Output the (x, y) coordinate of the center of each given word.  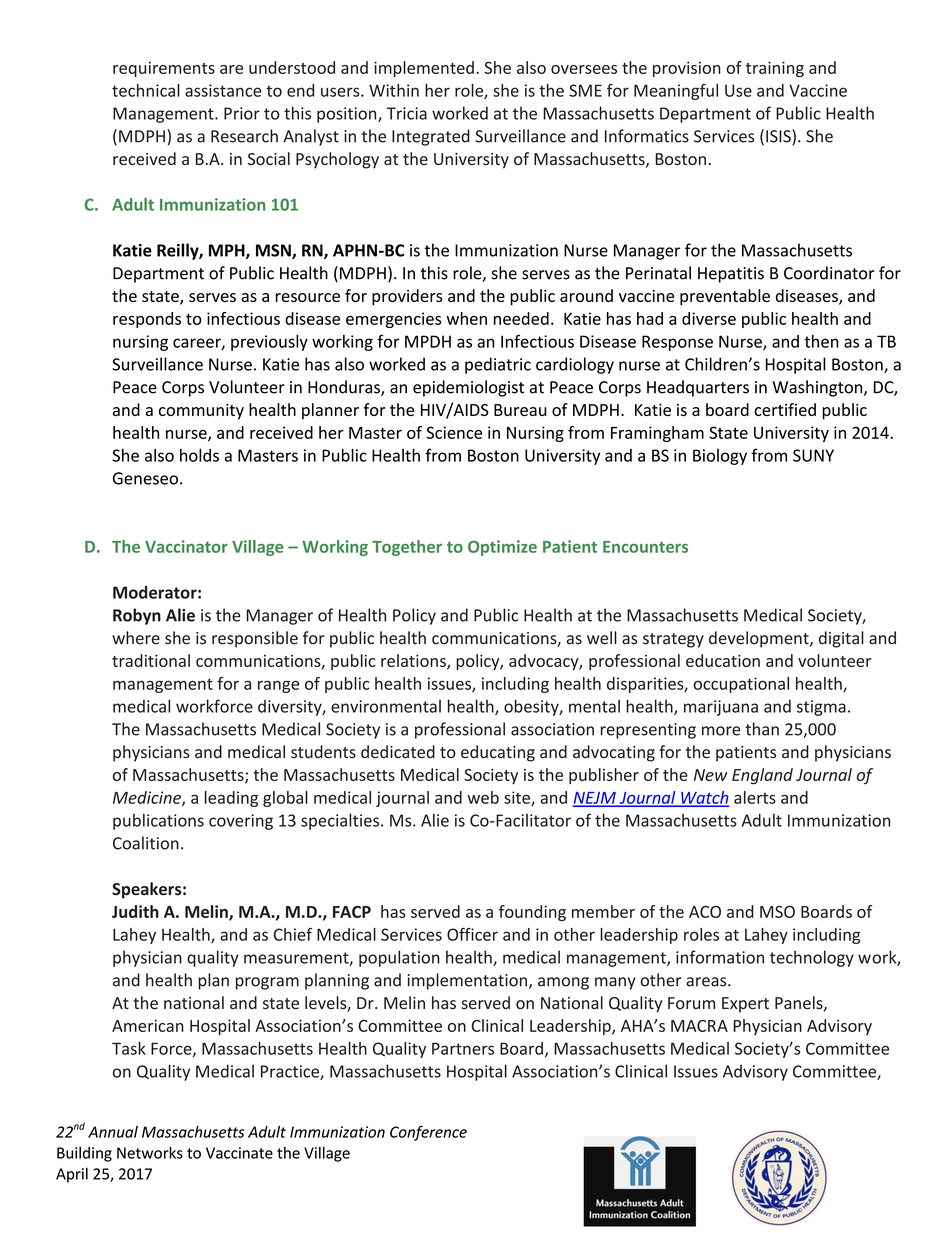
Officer (472, 934)
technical (146, 90)
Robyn (137, 616)
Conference (428, 1133)
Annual (113, 1132)
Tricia (407, 113)
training (775, 69)
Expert (745, 1005)
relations (414, 661)
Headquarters (698, 388)
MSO (777, 912)
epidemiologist (468, 388)
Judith (135, 911)
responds (147, 320)
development (760, 639)
